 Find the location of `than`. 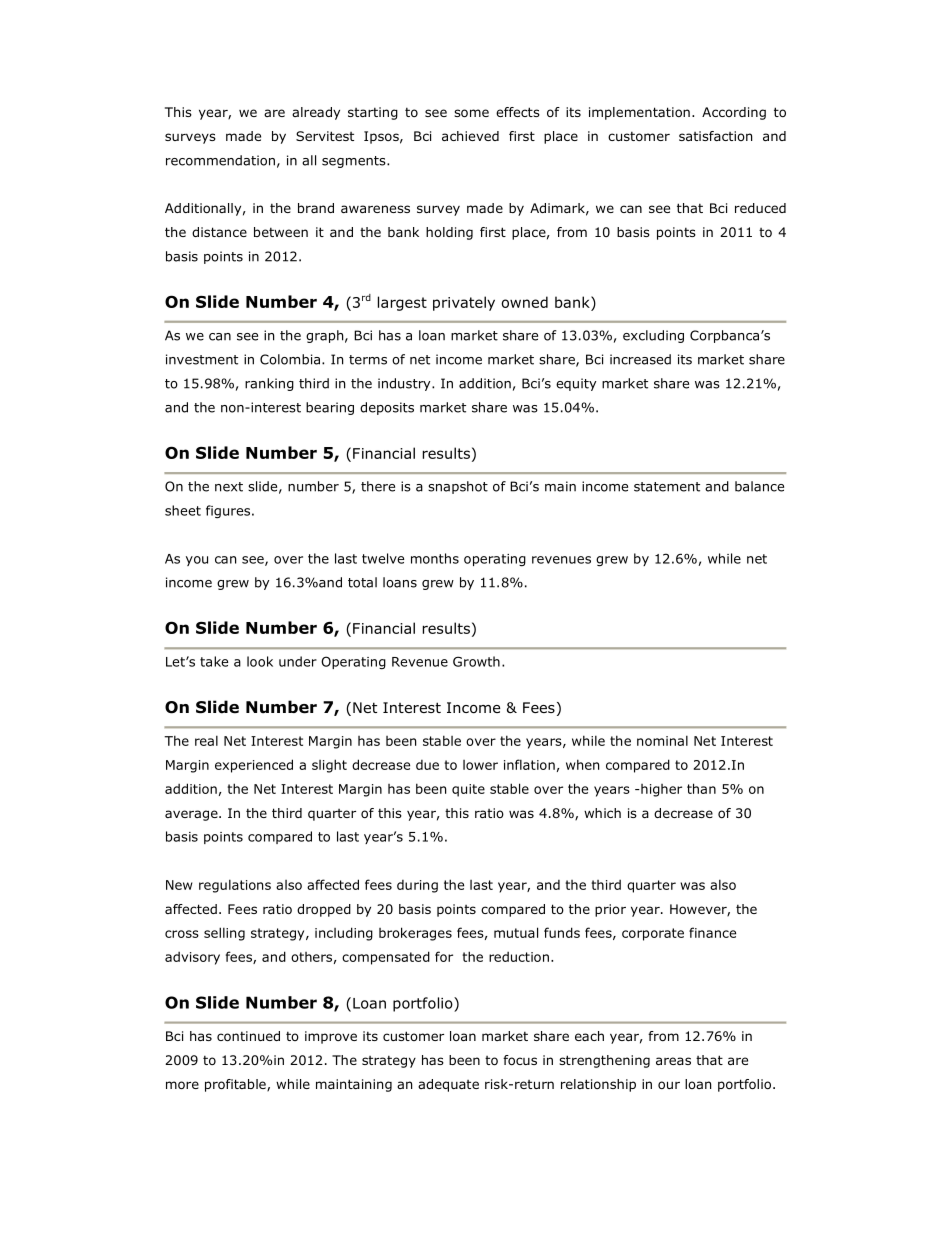

than is located at coordinates (701, 788).
